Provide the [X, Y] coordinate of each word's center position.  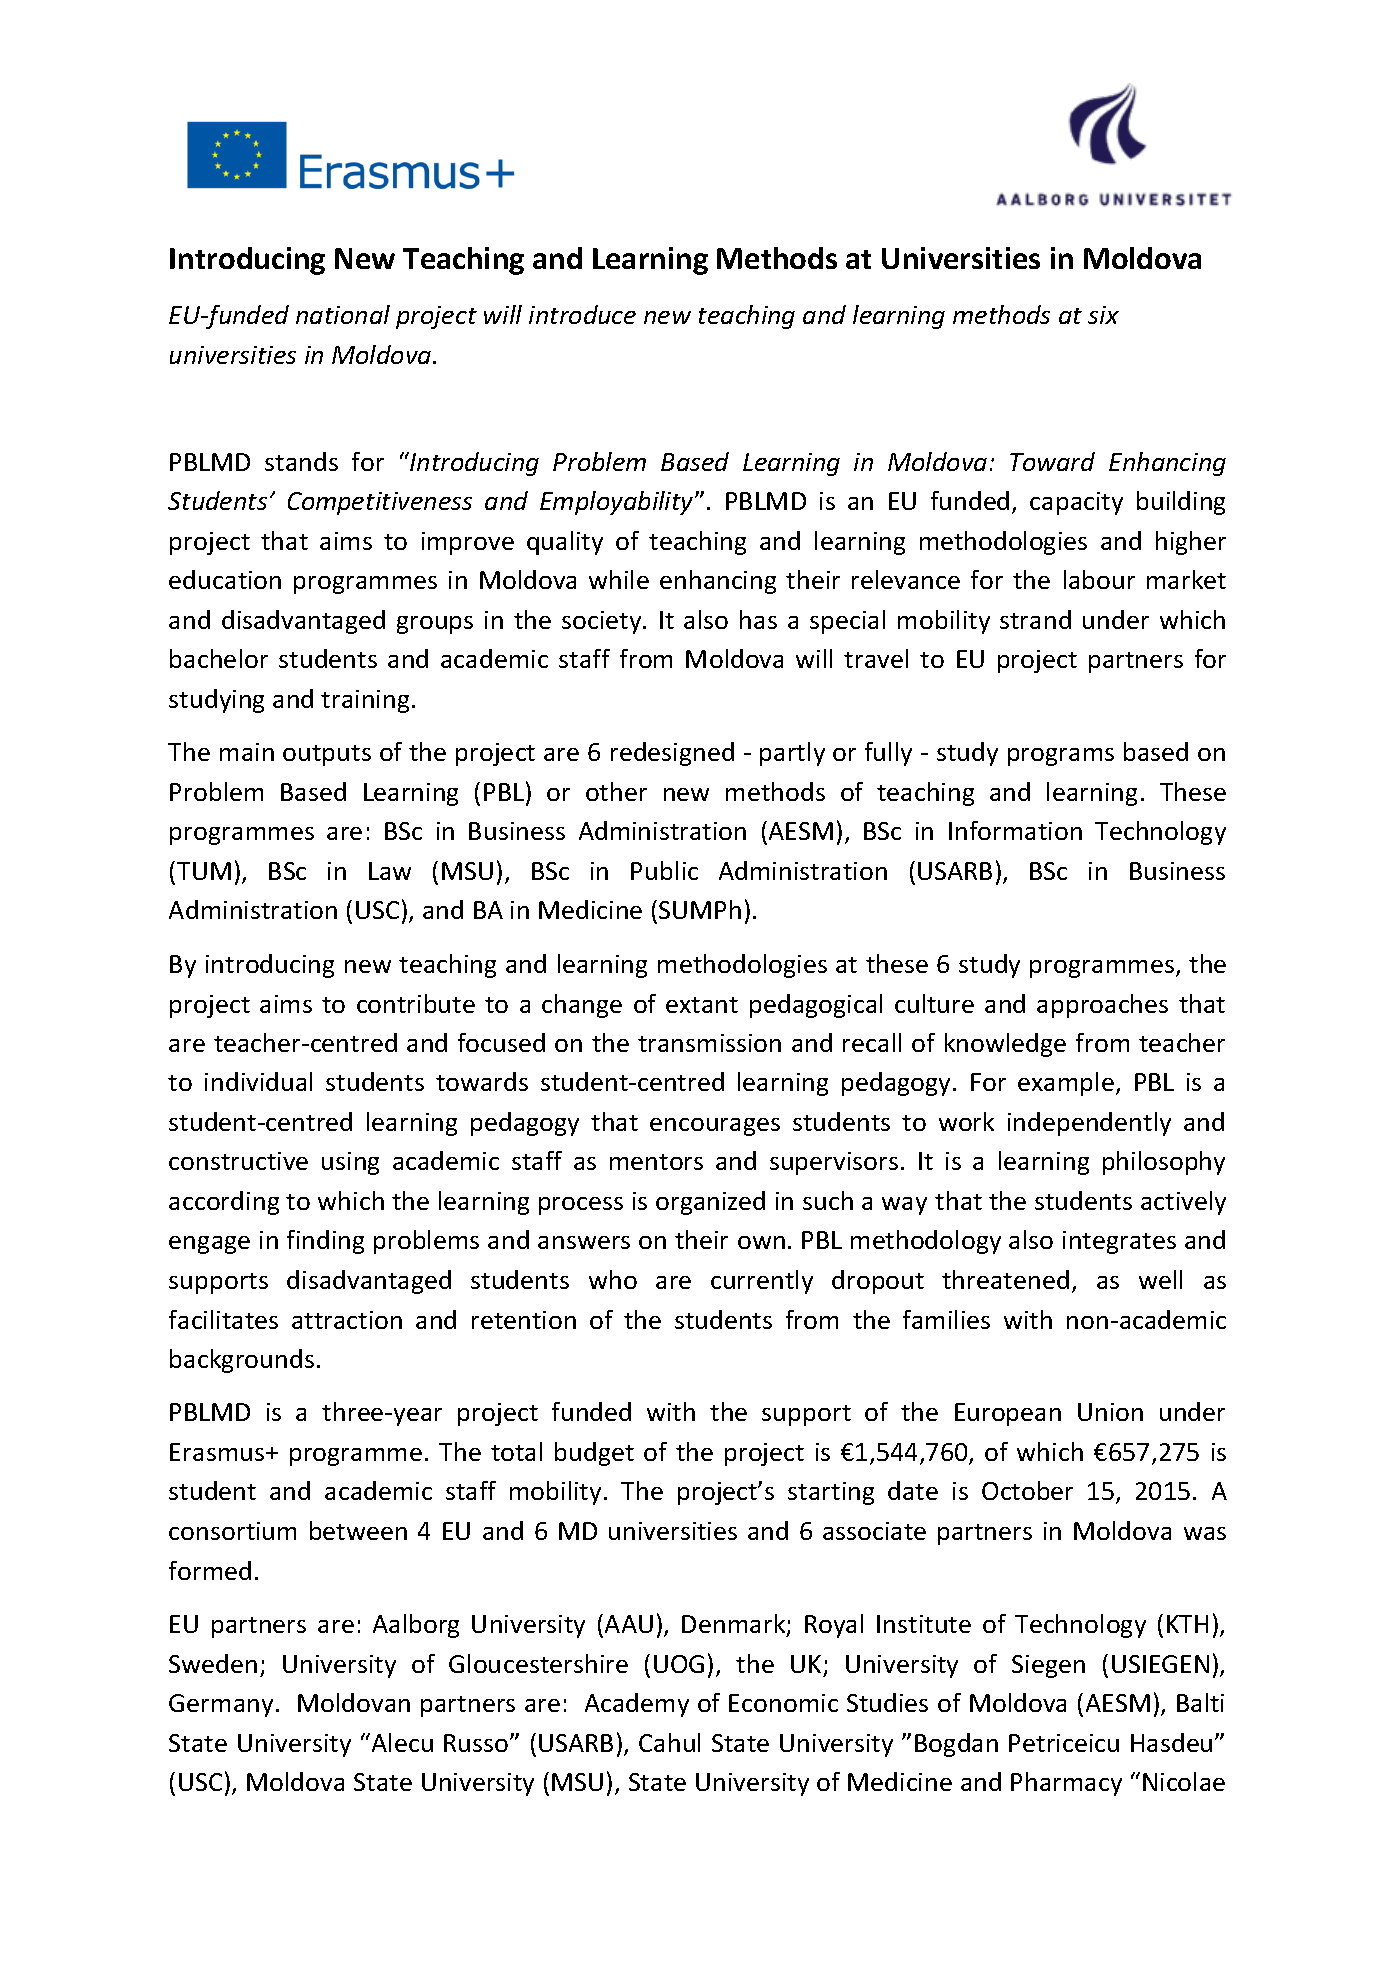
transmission [709, 1043]
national [343, 314]
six [1103, 315]
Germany [221, 1705]
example [1066, 1084]
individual [258, 1081]
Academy [637, 1705]
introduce [582, 314]
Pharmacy [1066, 1784]
